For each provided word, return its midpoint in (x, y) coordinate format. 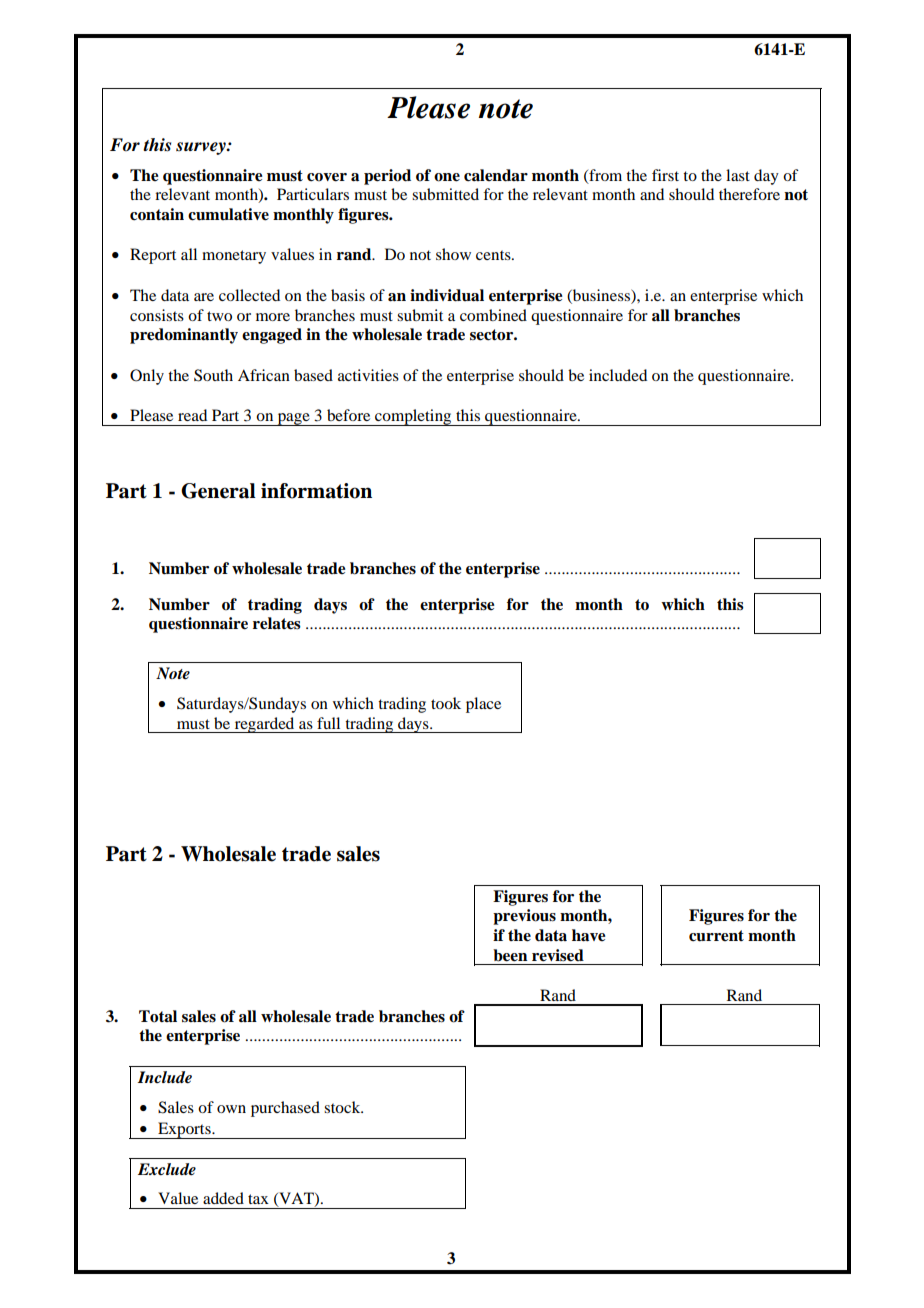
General (218, 491)
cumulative (228, 214)
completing (413, 417)
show (453, 254)
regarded (264, 725)
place (483, 705)
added (223, 1198)
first (665, 175)
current (716, 936)
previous (524, 917)
